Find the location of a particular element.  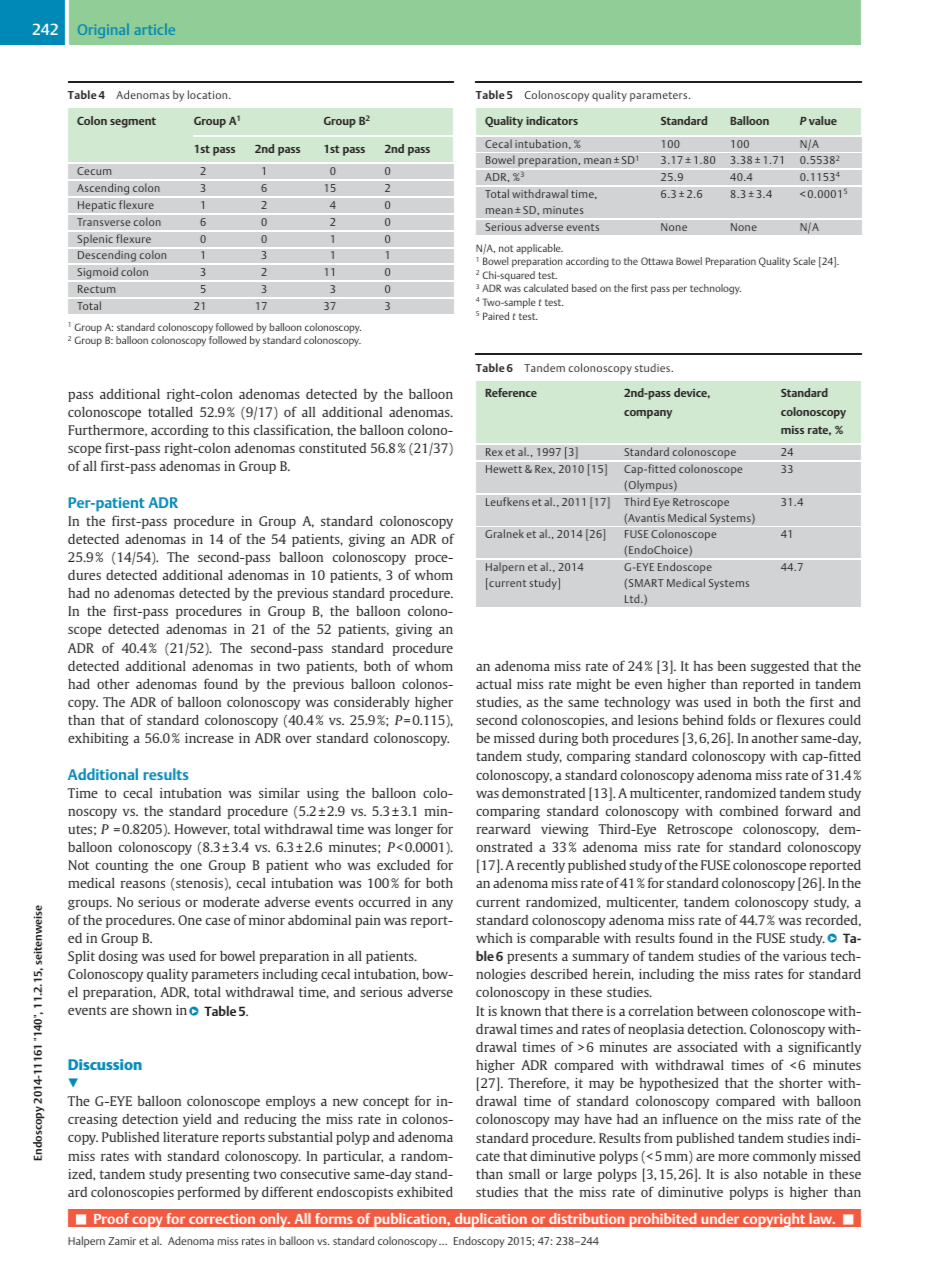

combined is located at coordinates (749, 811).
